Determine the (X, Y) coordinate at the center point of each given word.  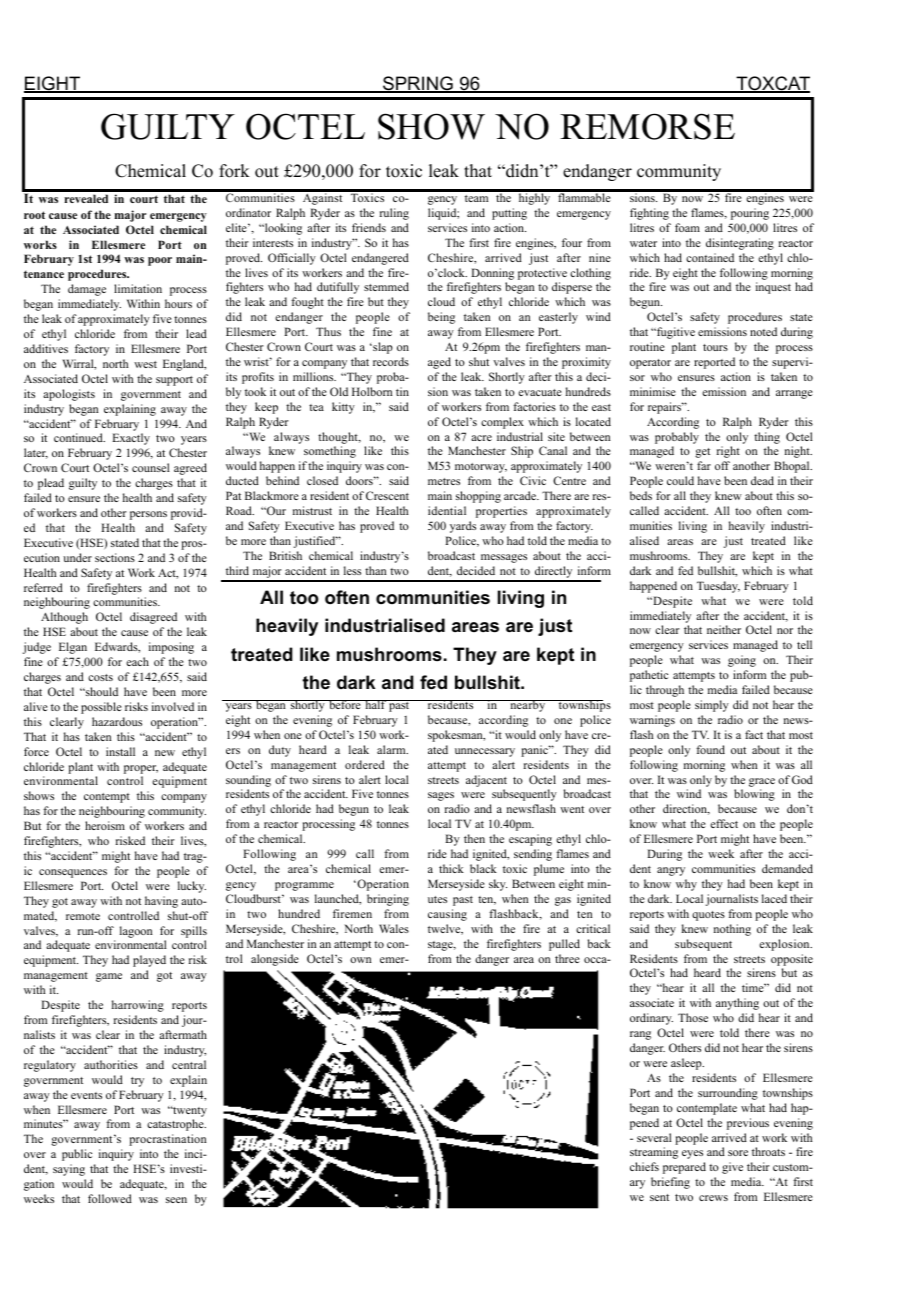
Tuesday (718, 587)
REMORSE (647, 126)
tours (715, 347)
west (145, 364)
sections (115, 557)
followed (110, 1198)
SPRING (418, 84)
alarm (392, 749)
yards (463, 527)
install (120, 751)
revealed (86, 198)
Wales (394, 928)
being (441, 318)
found (710, 749)
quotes (708, 916)
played (149, 961)
